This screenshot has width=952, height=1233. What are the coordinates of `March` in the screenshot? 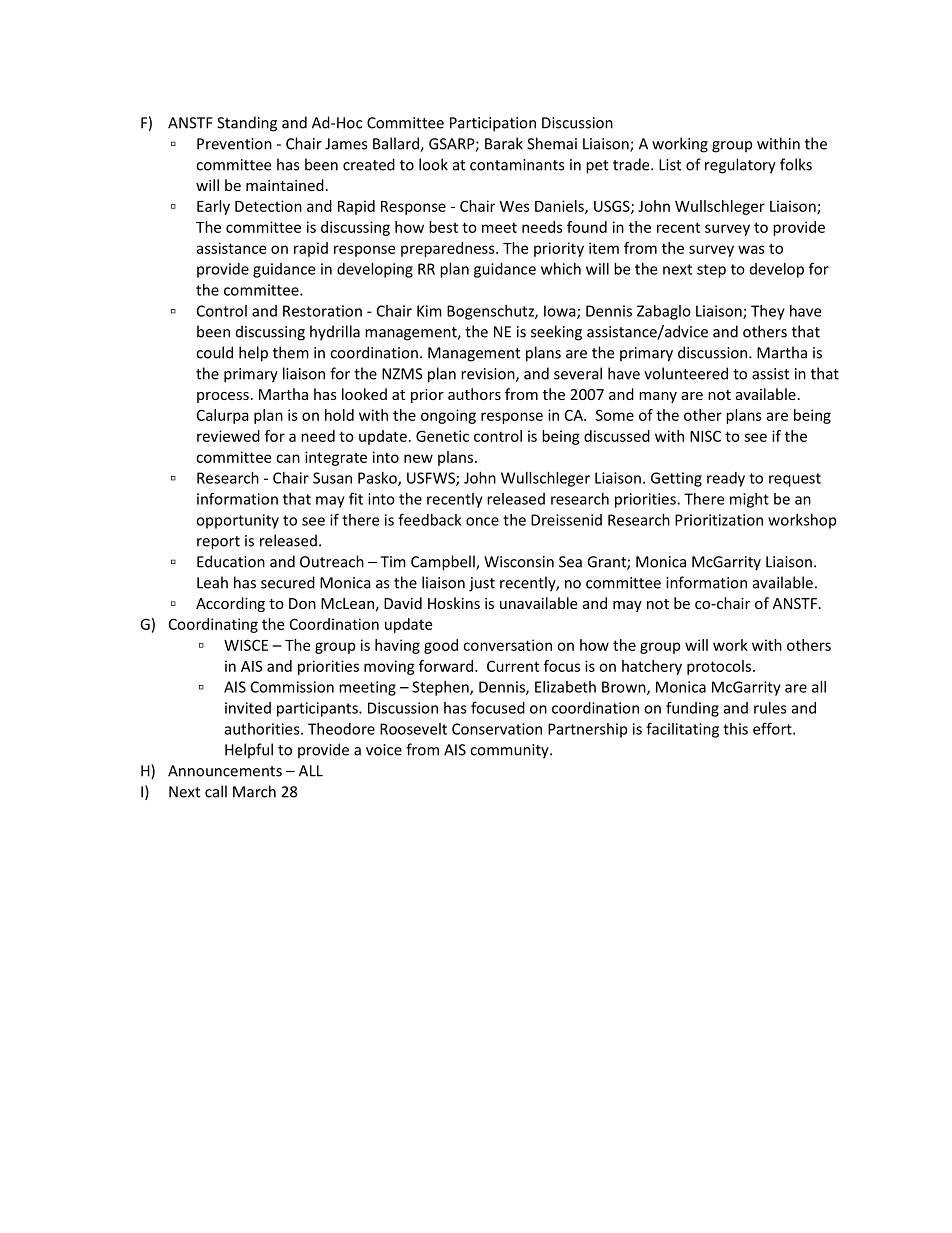 It's located at (254, 791).
